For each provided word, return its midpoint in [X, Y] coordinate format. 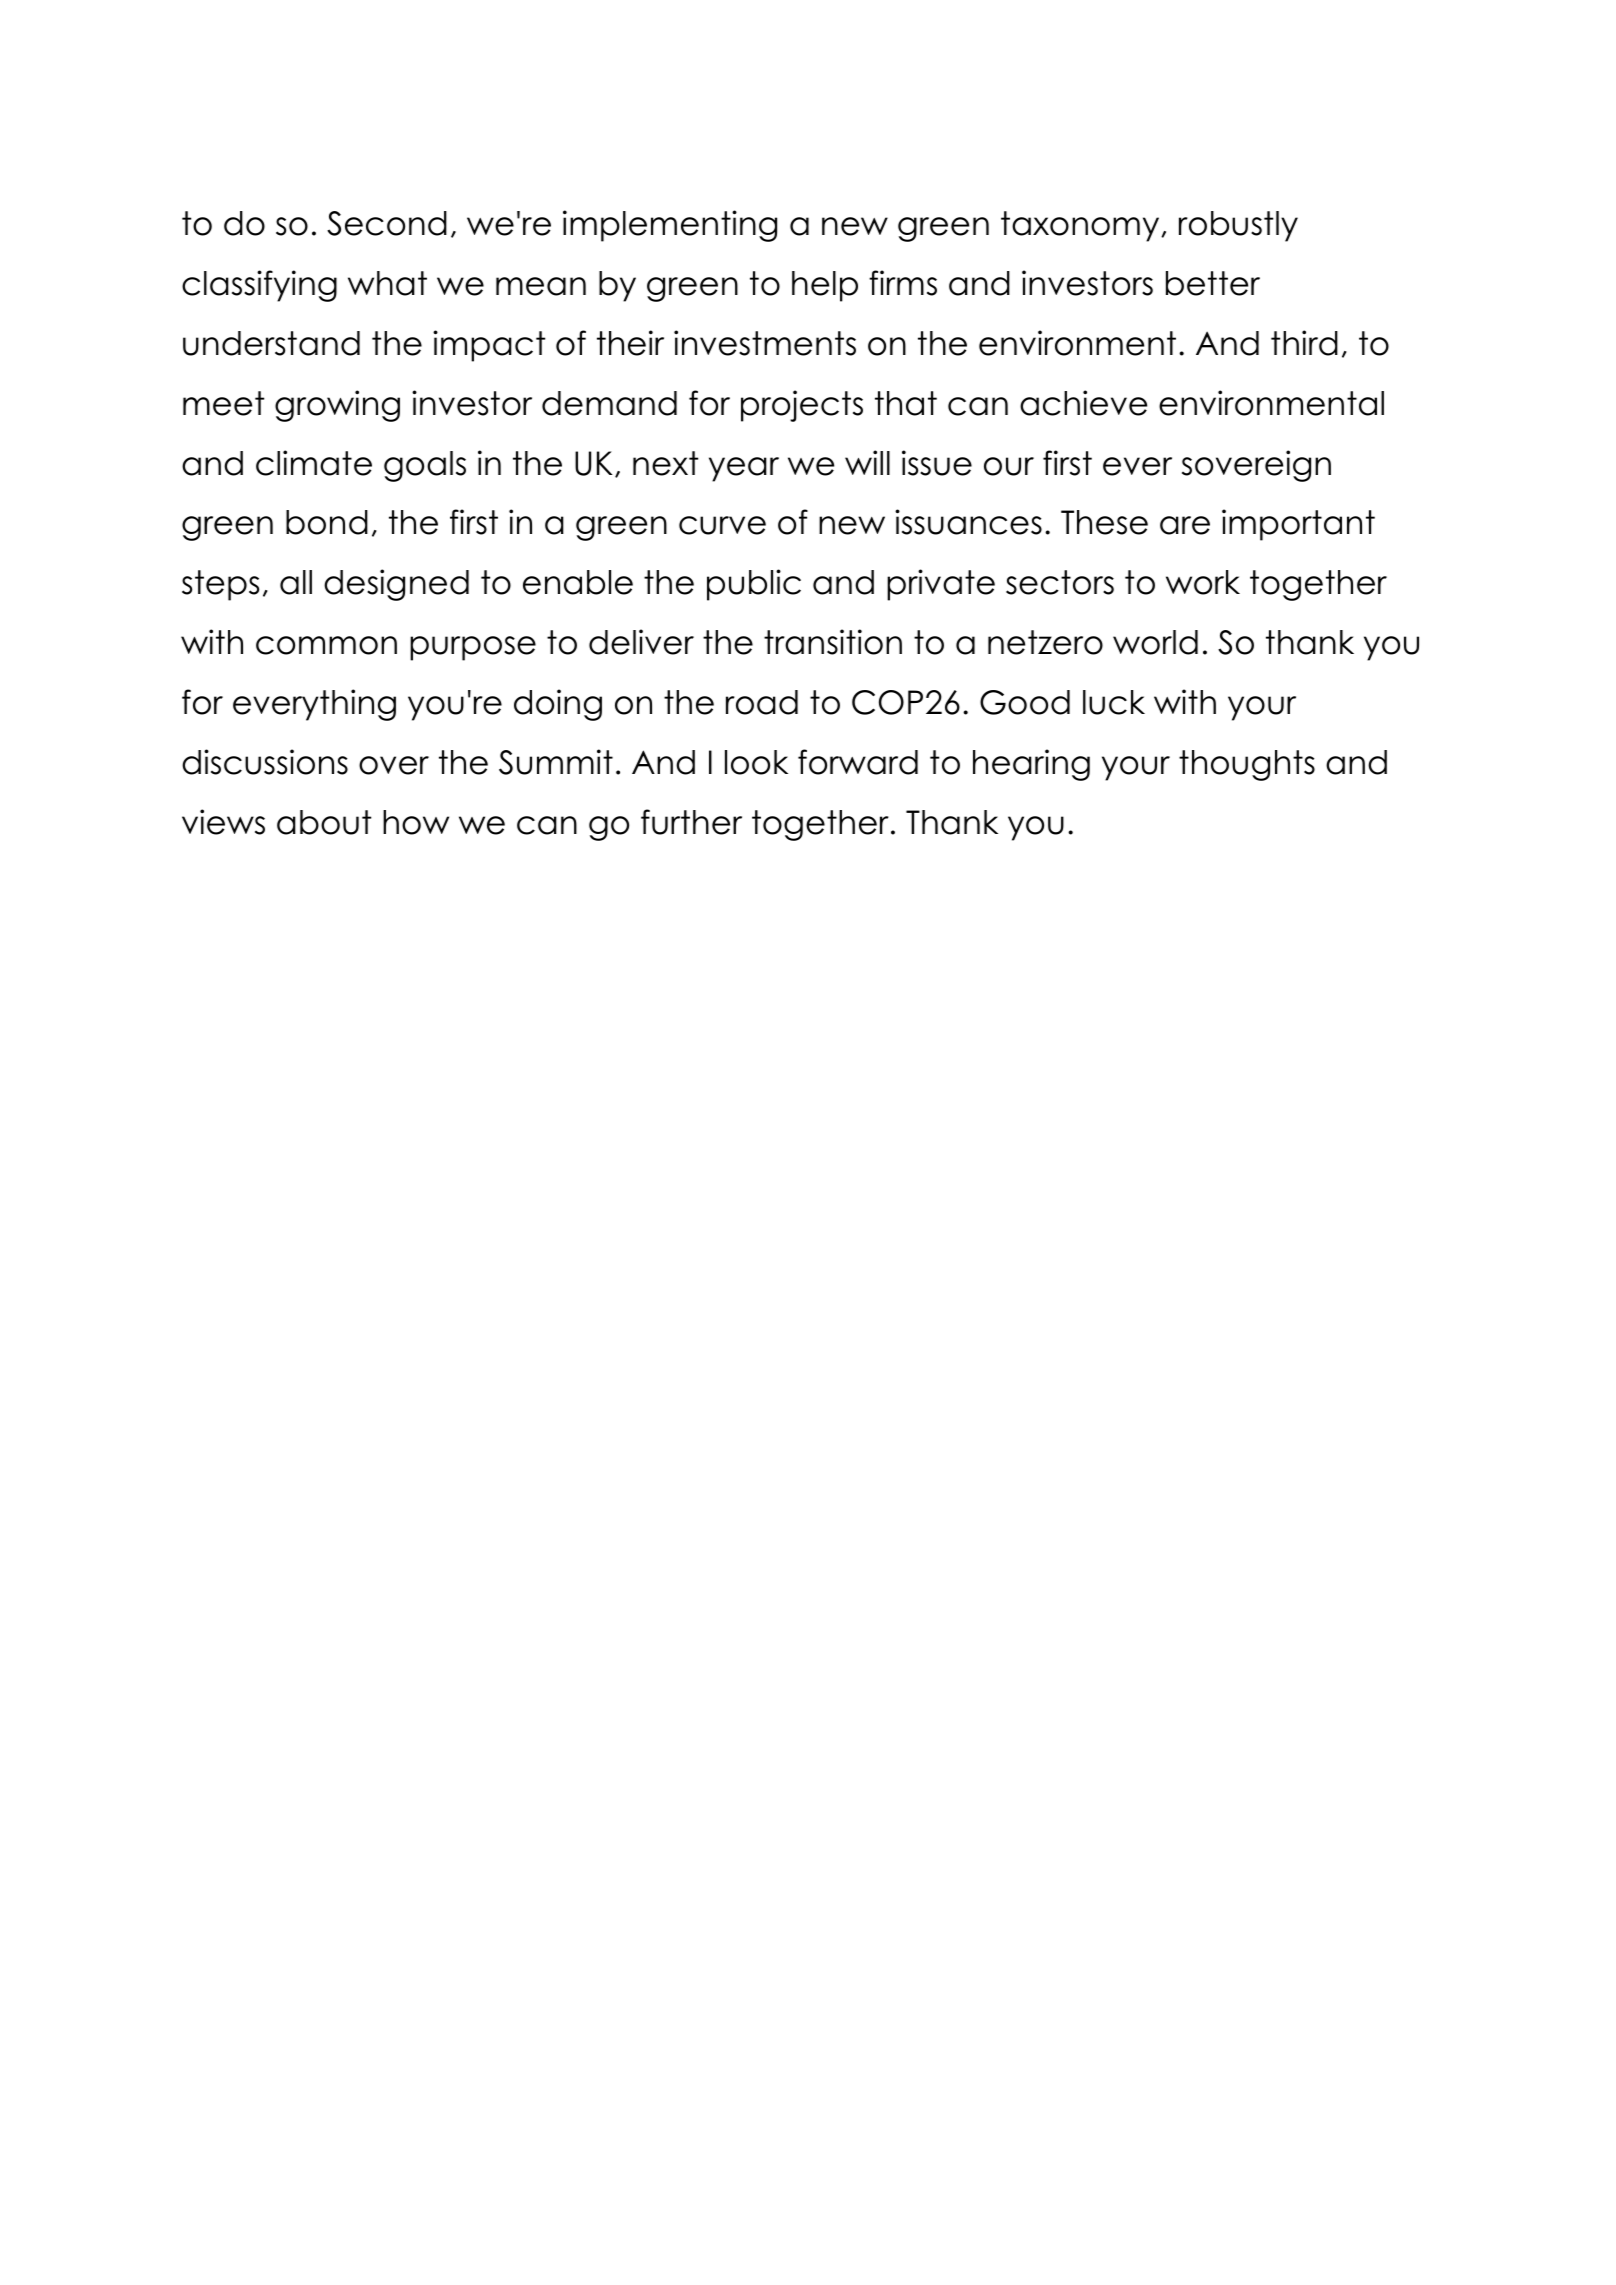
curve [722, 525]
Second [387, 223]
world [1155, 642]
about [324, 822]
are [1185, 525]
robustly [1238, 226]
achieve [1083, 403]
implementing [670, 226]
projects [802, 406]
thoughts [1247, 765]
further [691, 822]
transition [833, 642]
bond [327, 522]
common [326, 645]
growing [337, 406]
